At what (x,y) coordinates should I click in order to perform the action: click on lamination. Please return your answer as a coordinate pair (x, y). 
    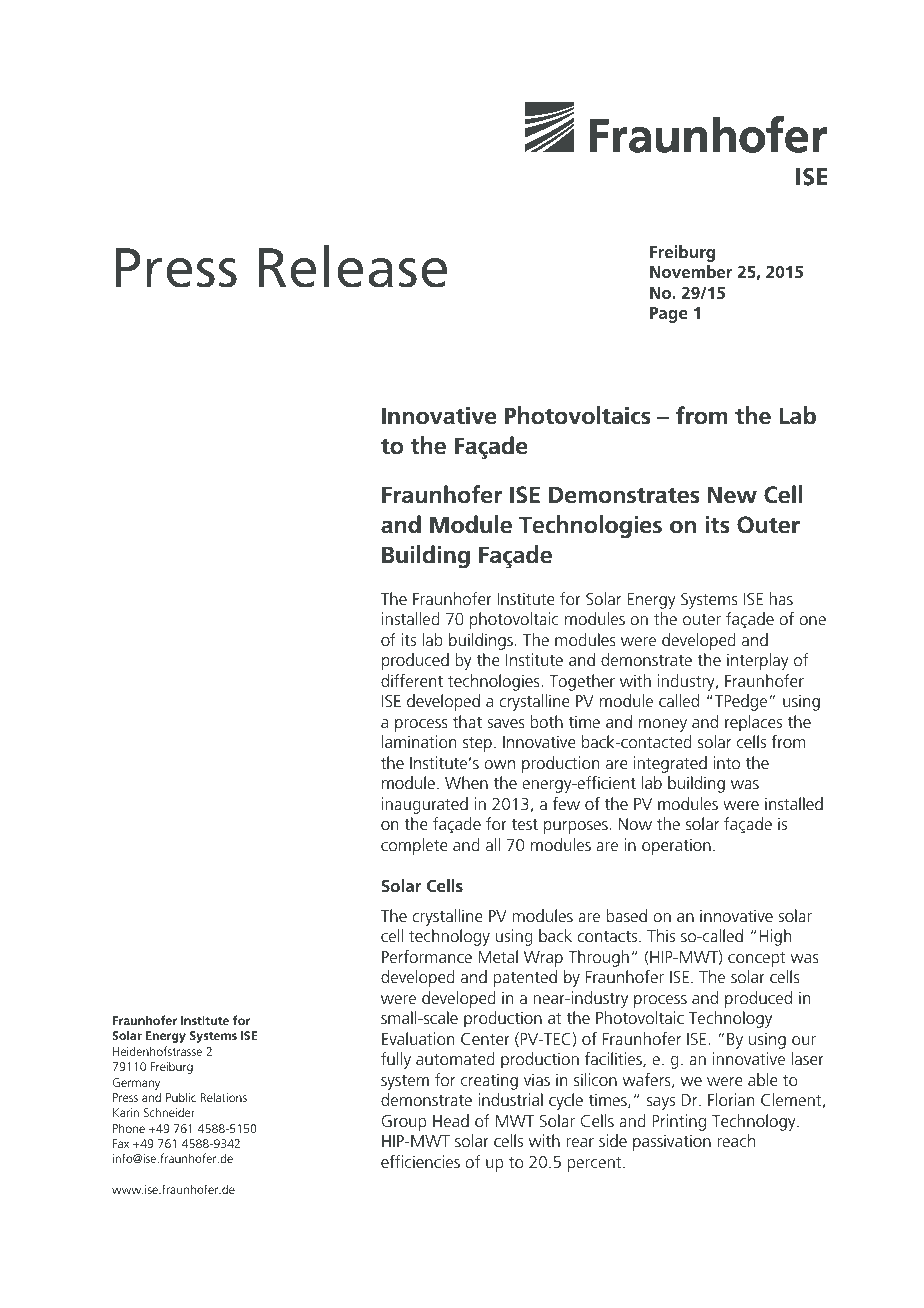
    Looking at the image, I should click on (419, 741).
